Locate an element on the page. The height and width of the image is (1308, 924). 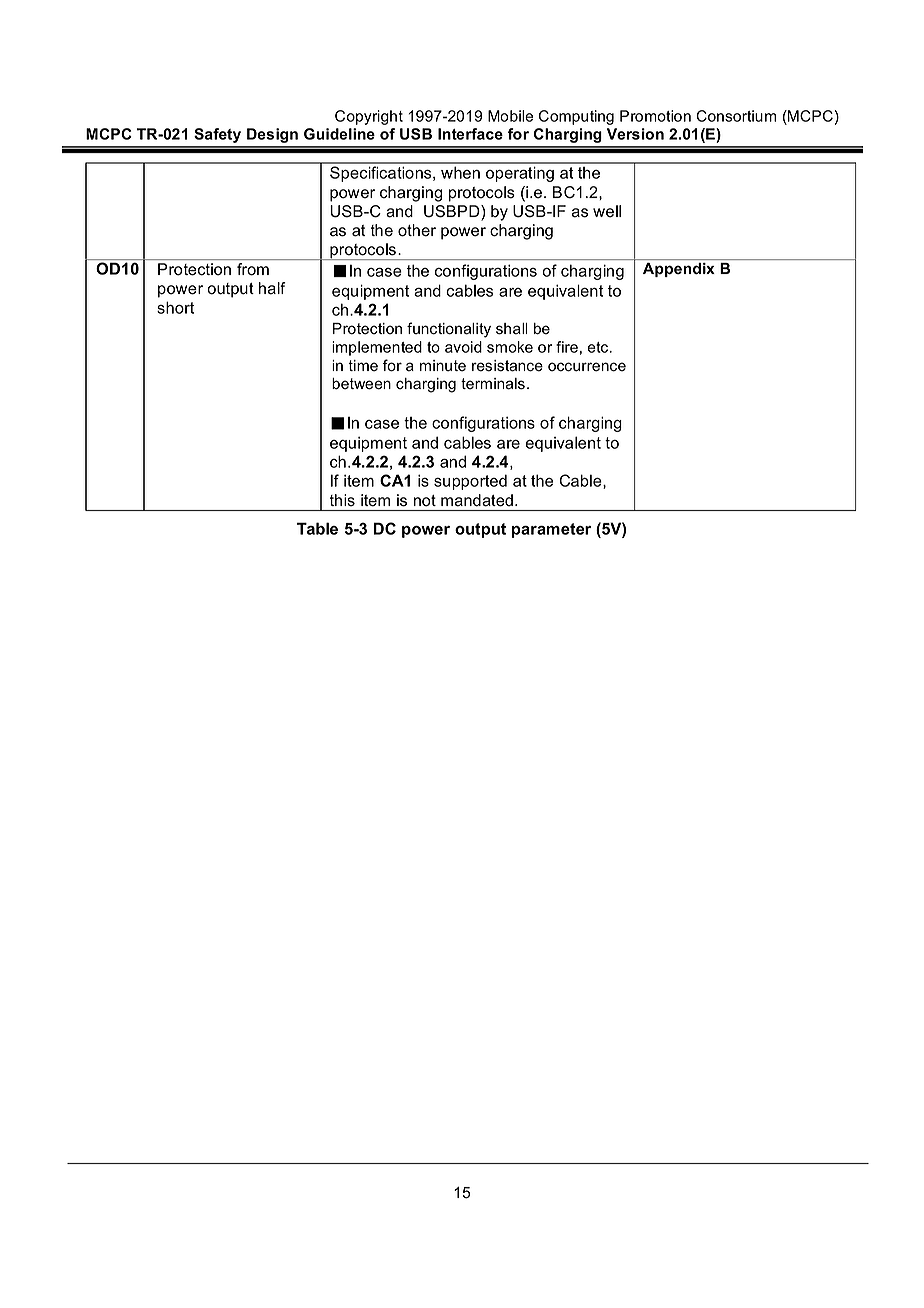
Safety is located at coordinates (217, 135).
